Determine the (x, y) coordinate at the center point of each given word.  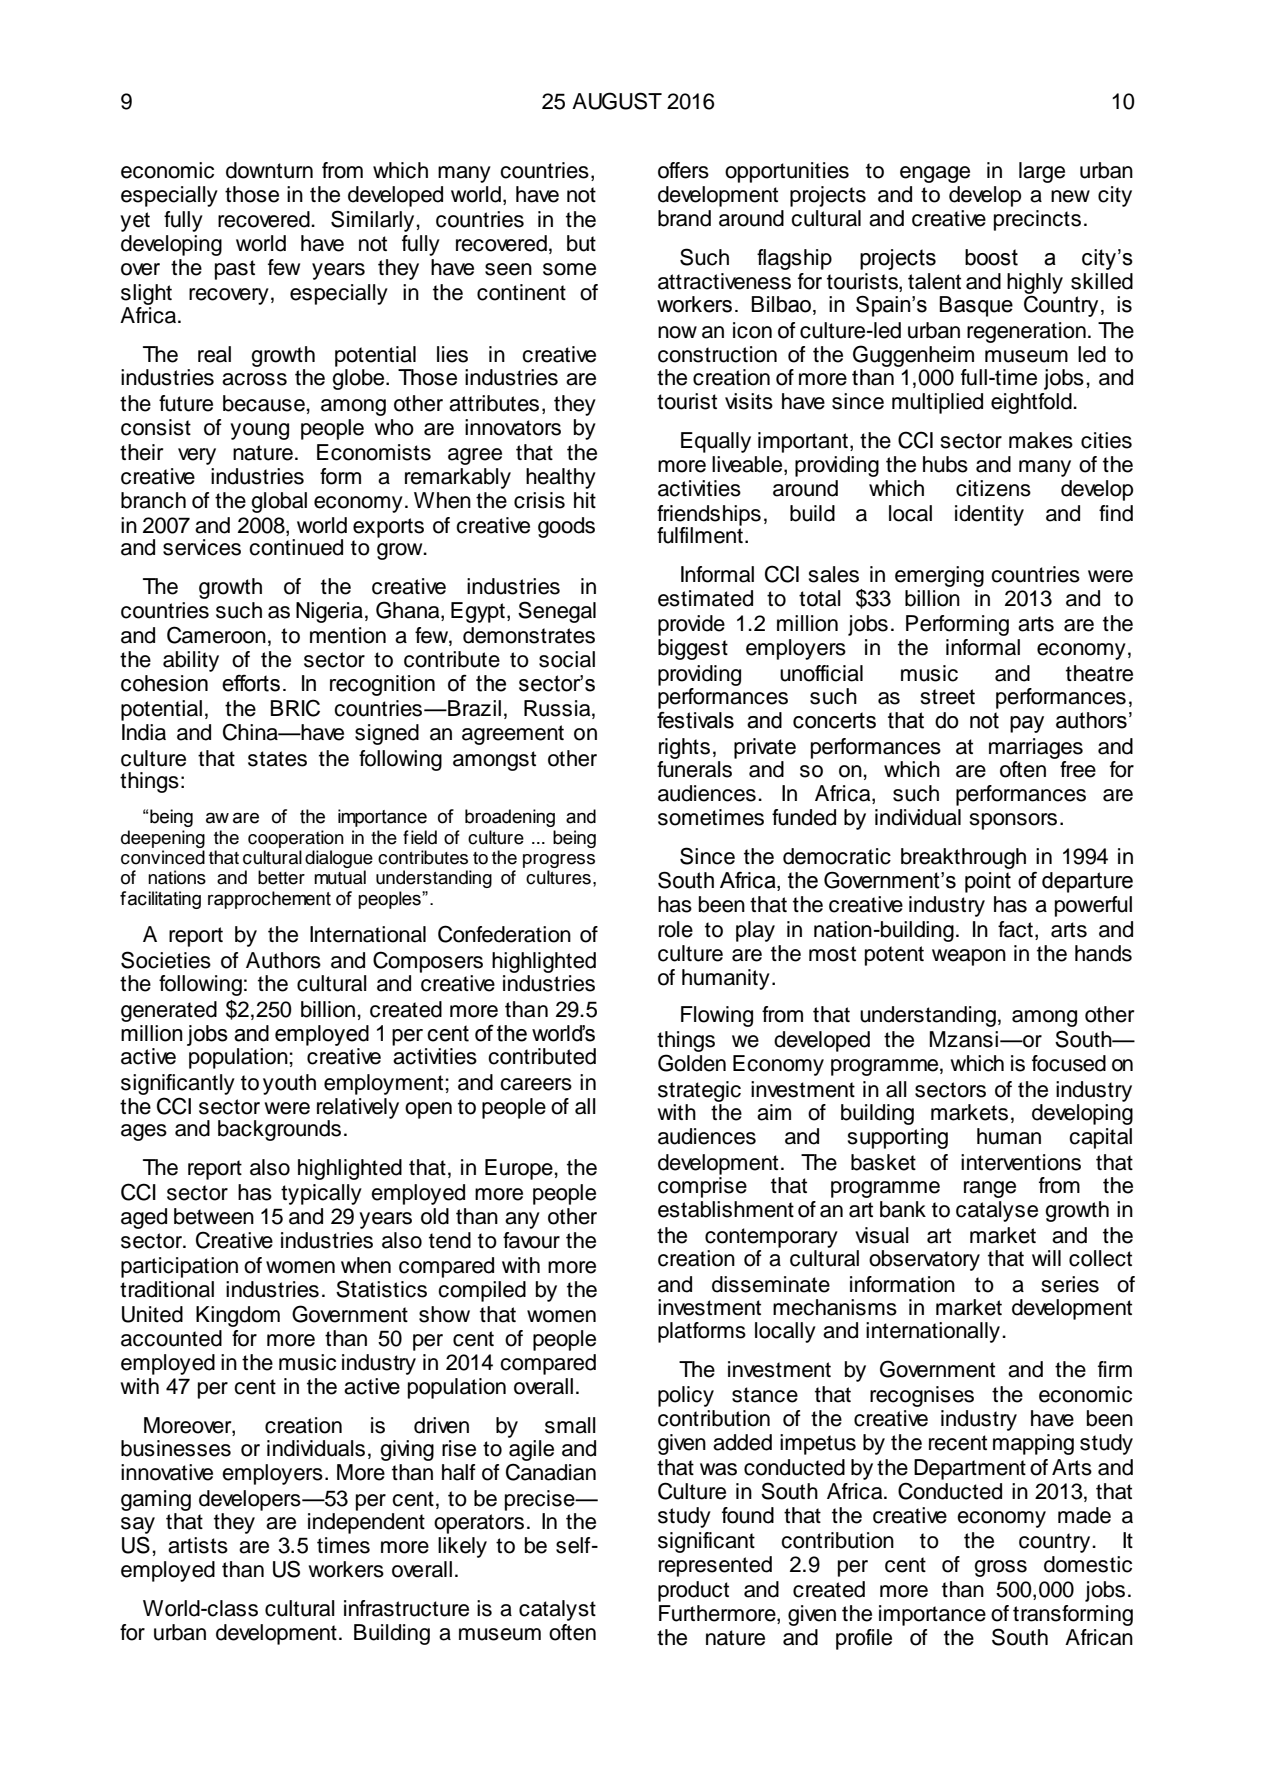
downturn (269, 170)
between (214, 1216)
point (988, 882)
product (693, 1591)
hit (585, 500)
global (279, 502)
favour (531, 1240)
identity (989, 515)
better (281, 877)
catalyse (997, 1211)
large (1042, 172)
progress (559, 862)
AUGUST (617, 101)
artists (198, 1545)
